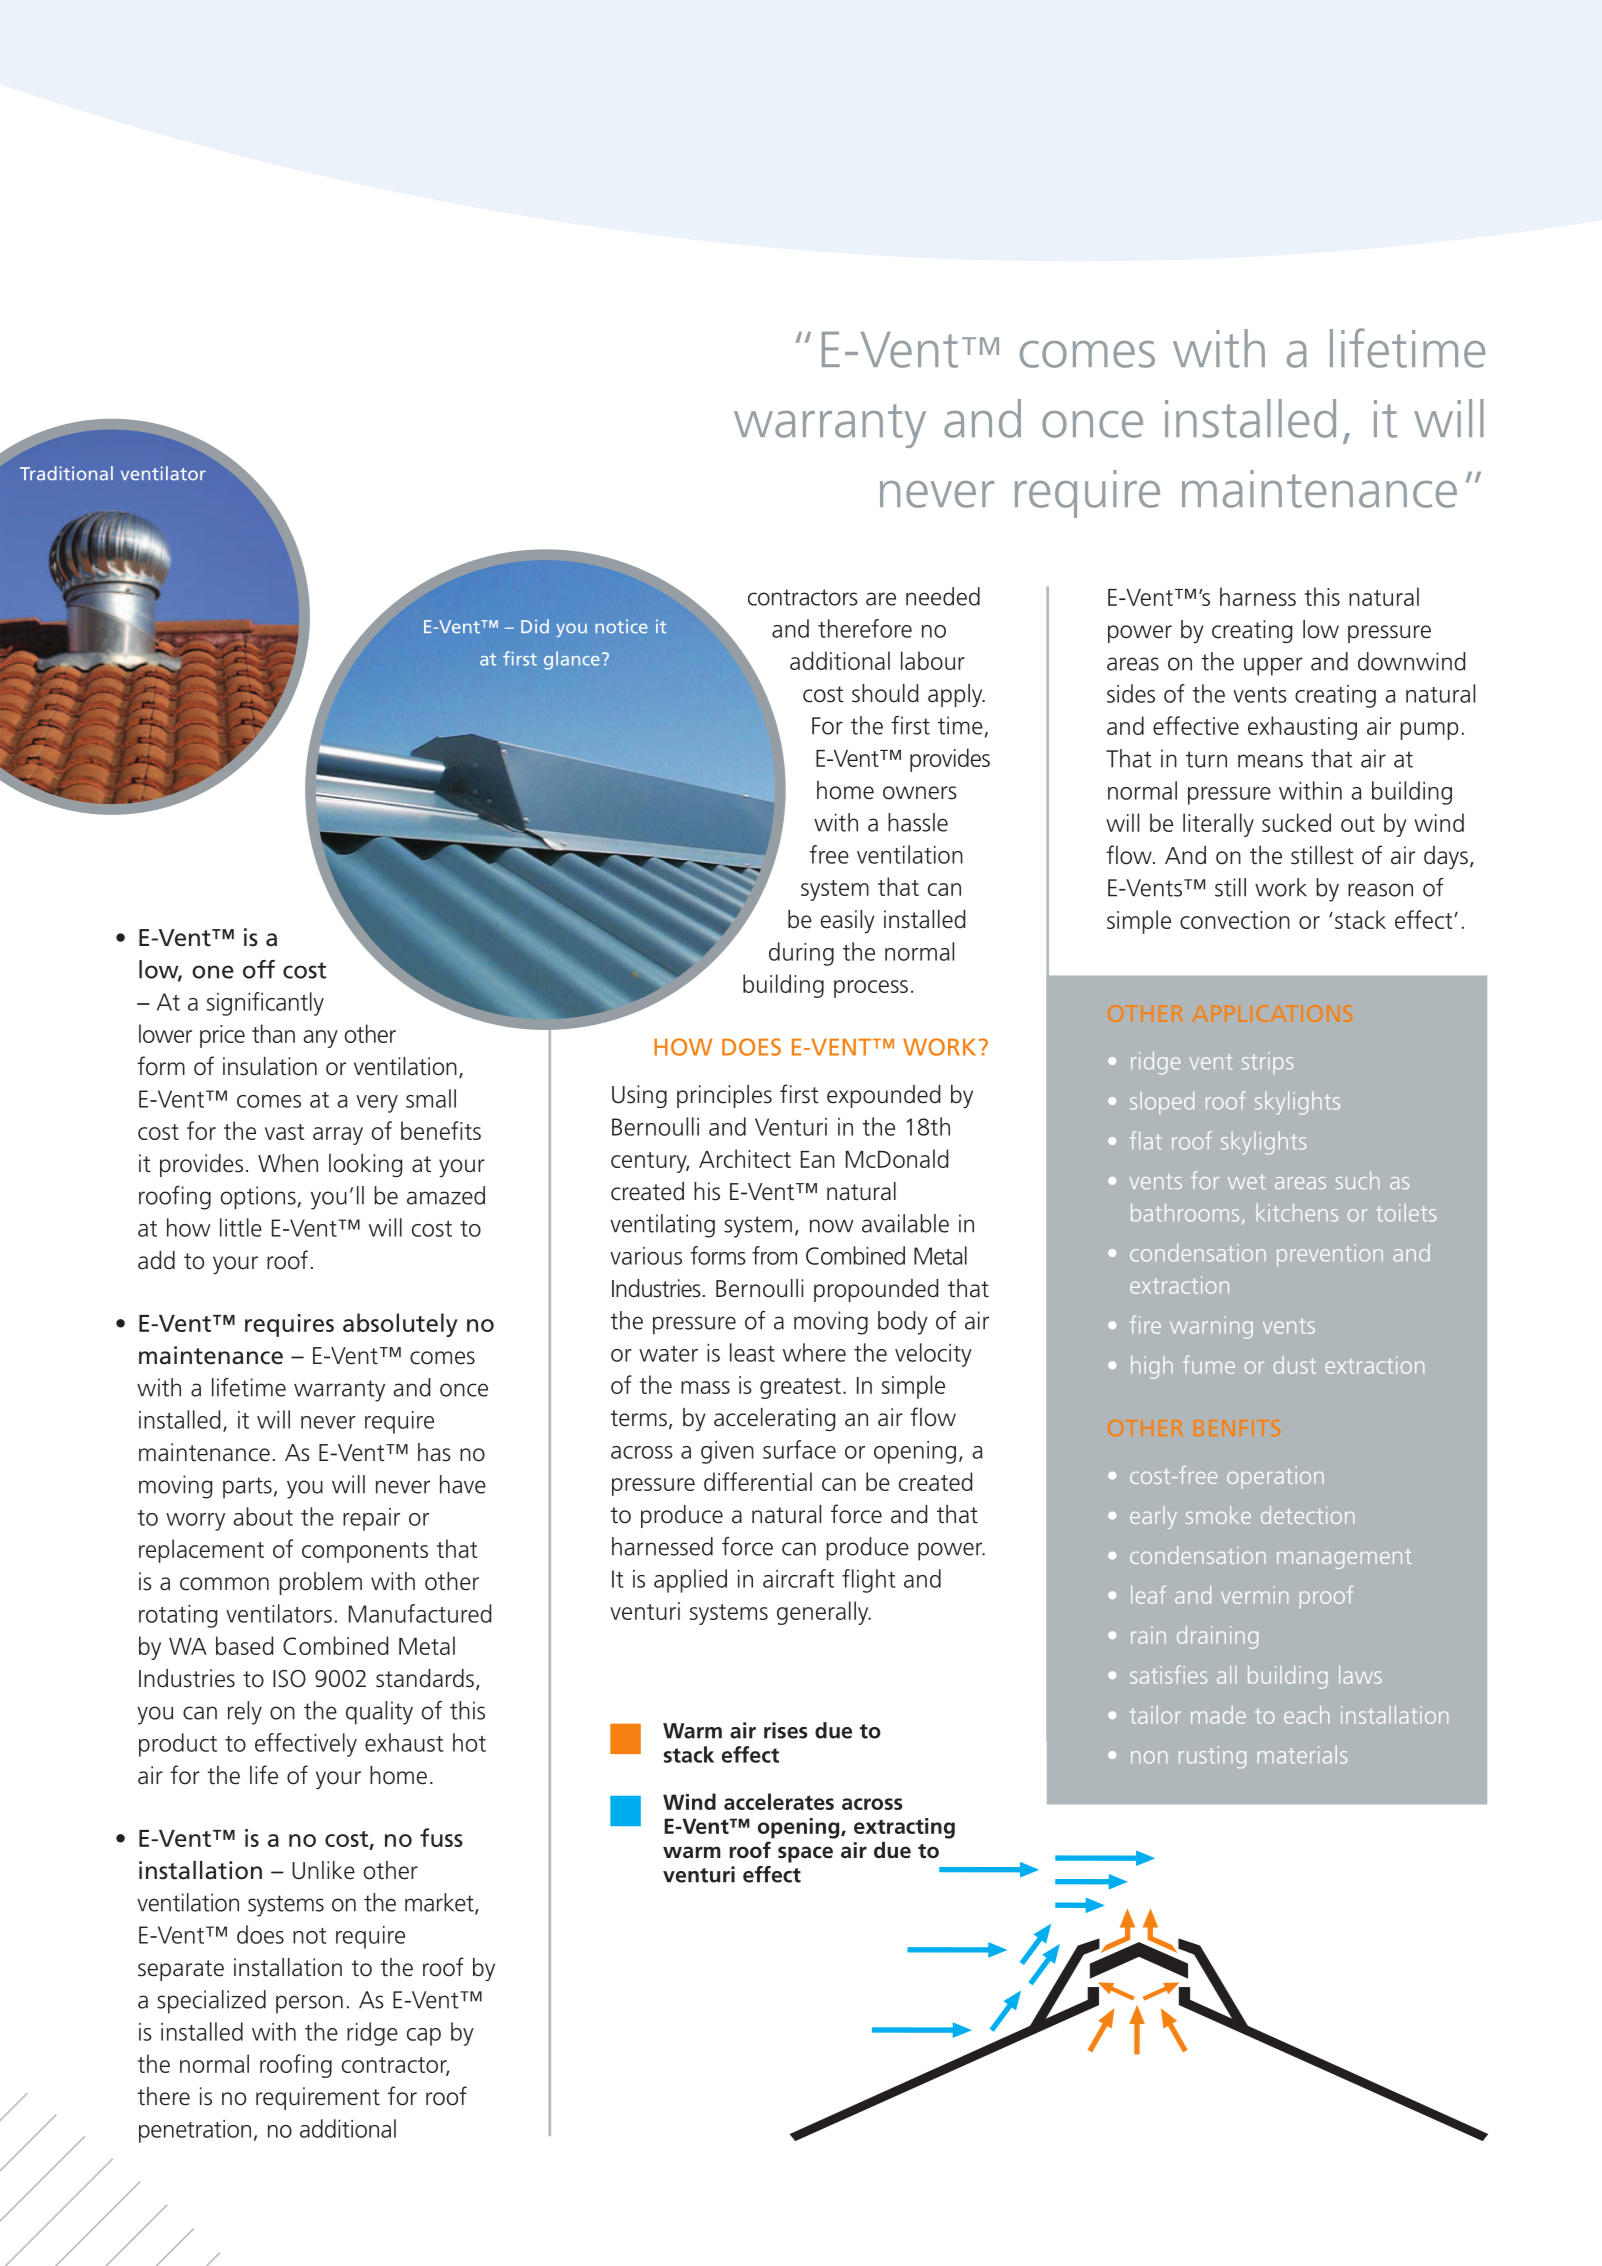  I want to click on cap, so click(424, 2037).
